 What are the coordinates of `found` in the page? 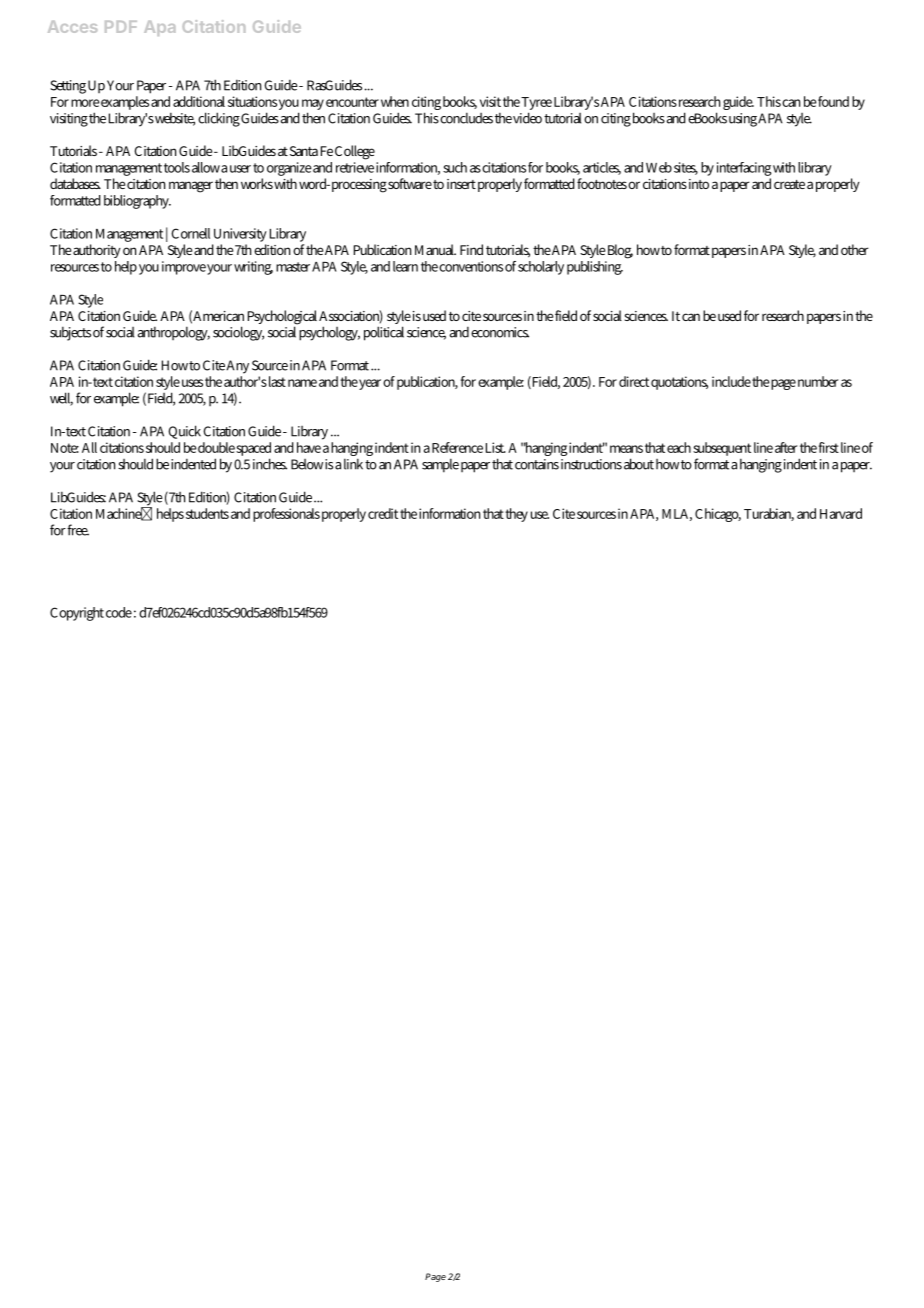 It's located at (833, 101).
